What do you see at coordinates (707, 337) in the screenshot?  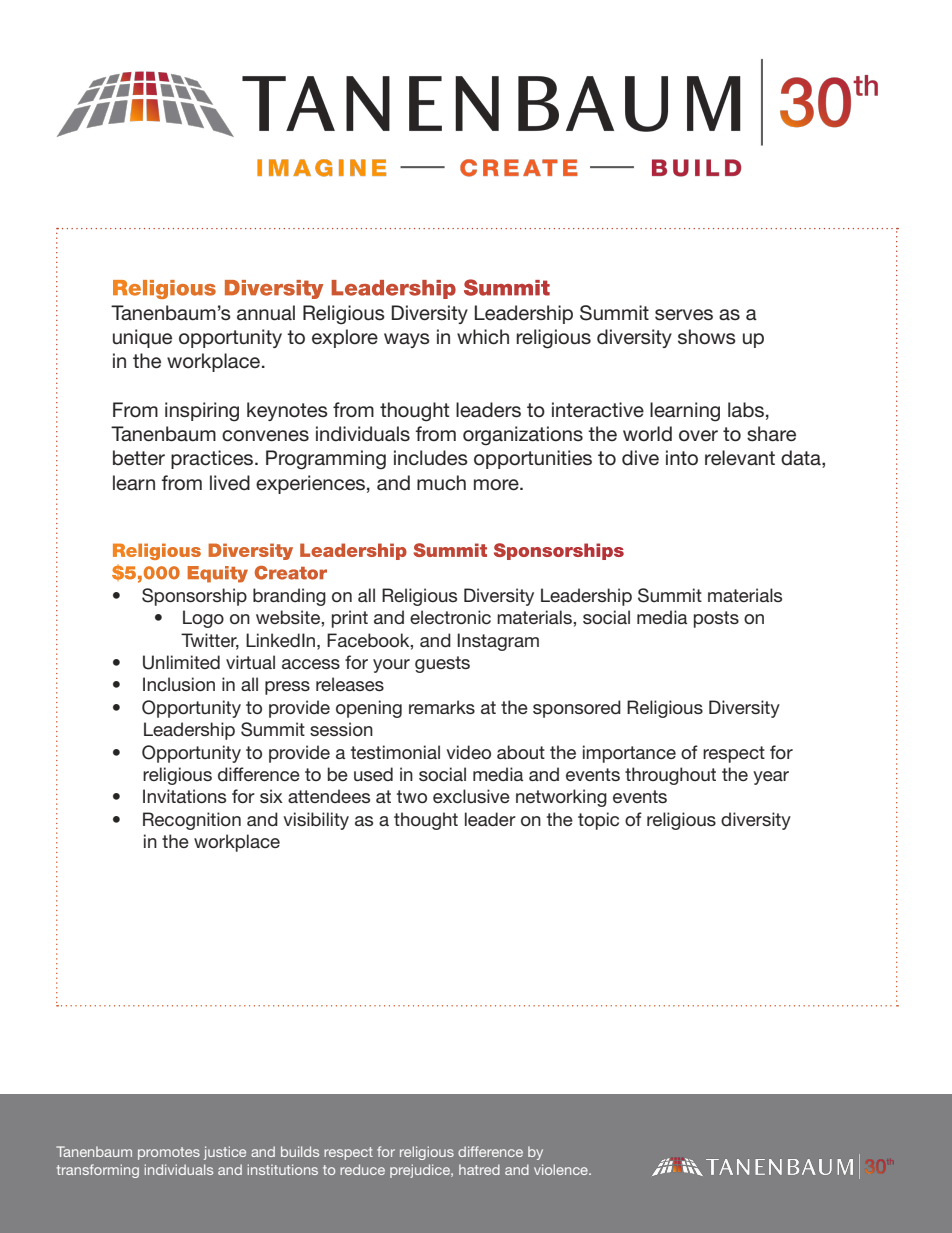 I see `shows` at bounding box center [707, 337].
